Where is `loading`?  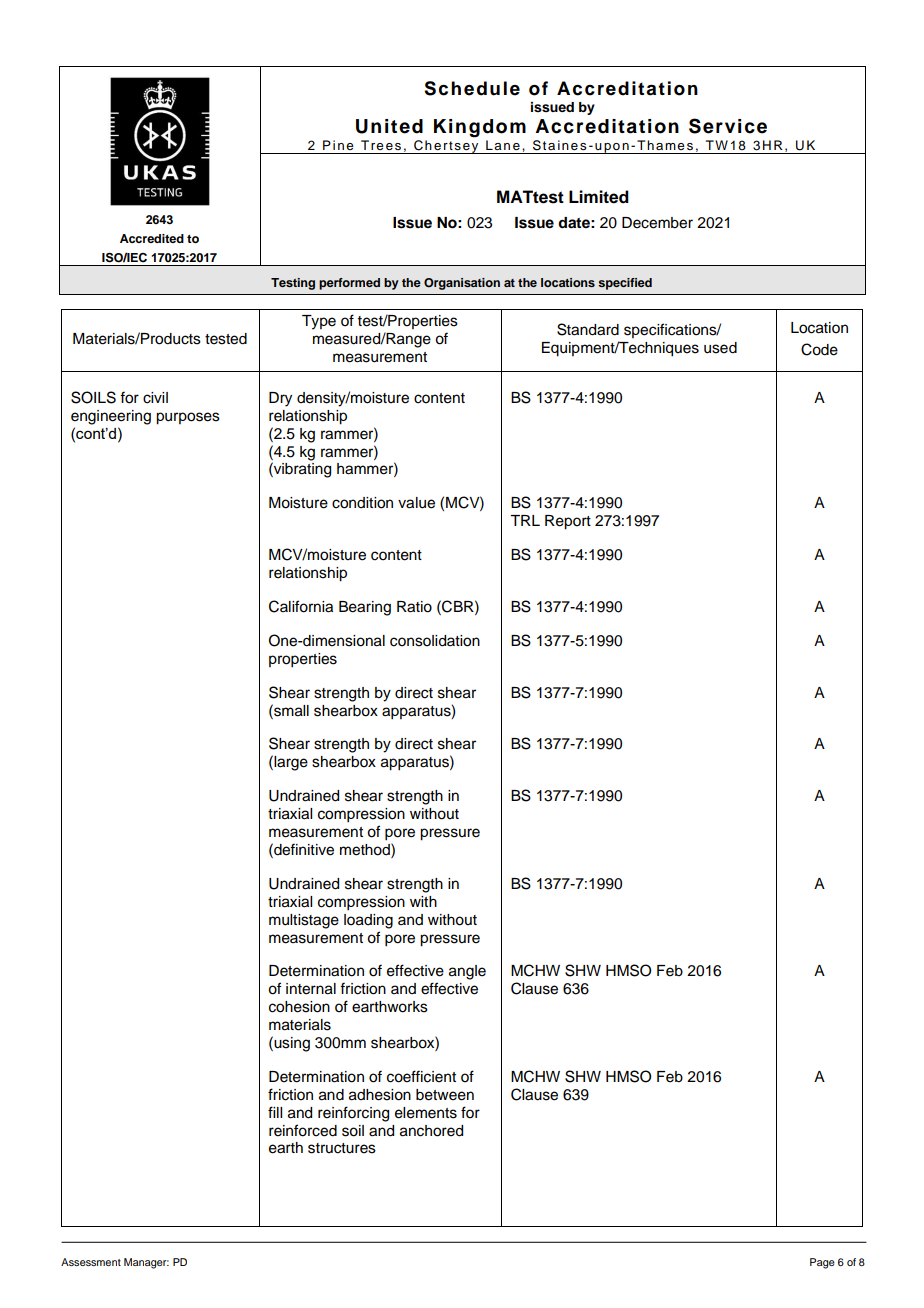 loading is located at coordinates (368, 921).
